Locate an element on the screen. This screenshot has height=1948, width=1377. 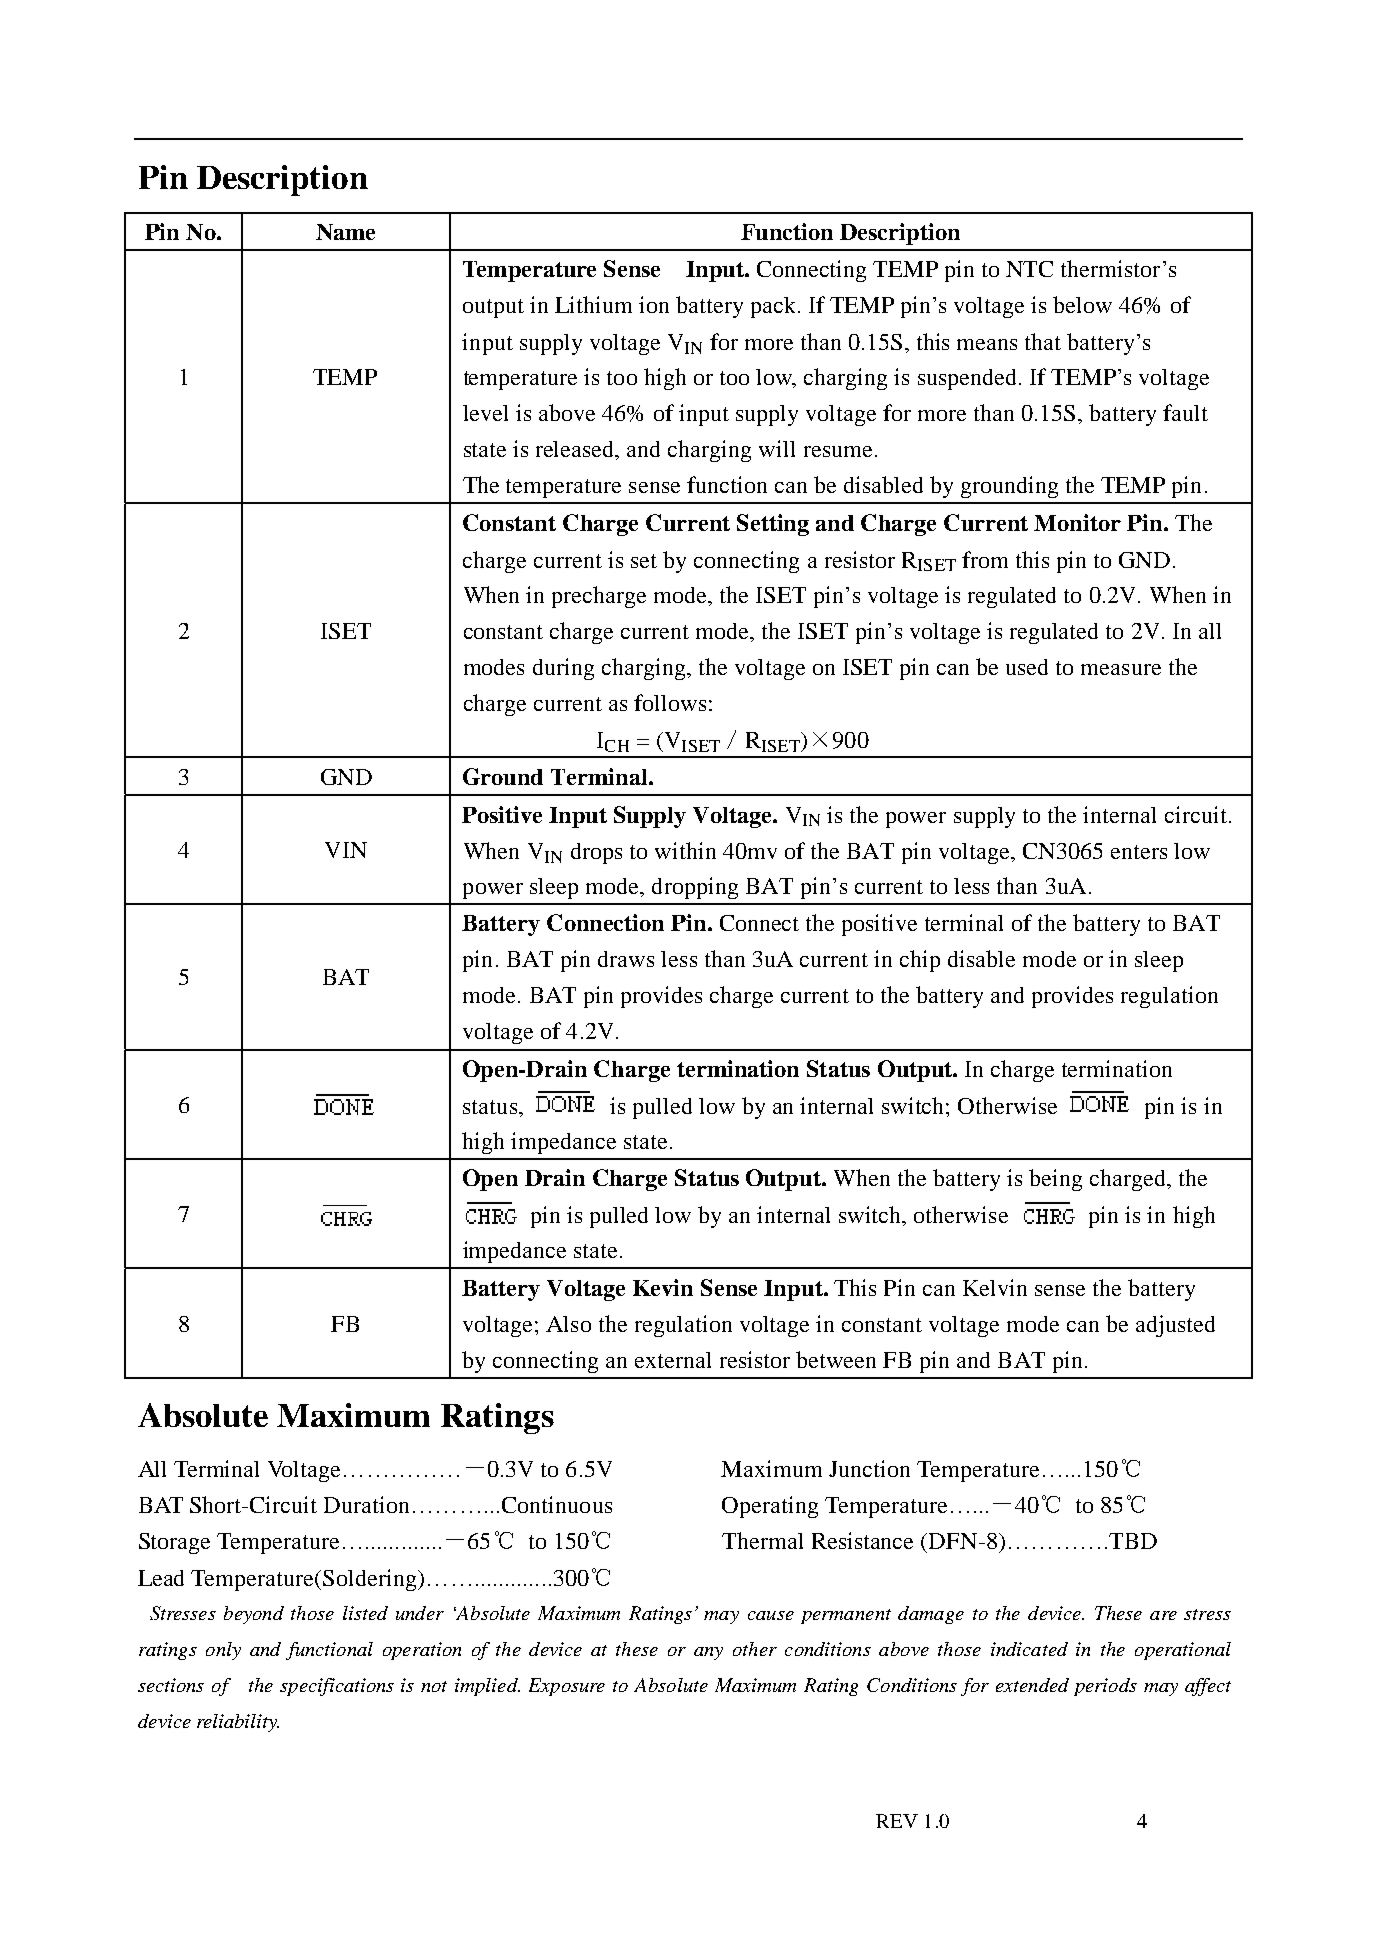
periods is located at coordinates (1105, 1687).
